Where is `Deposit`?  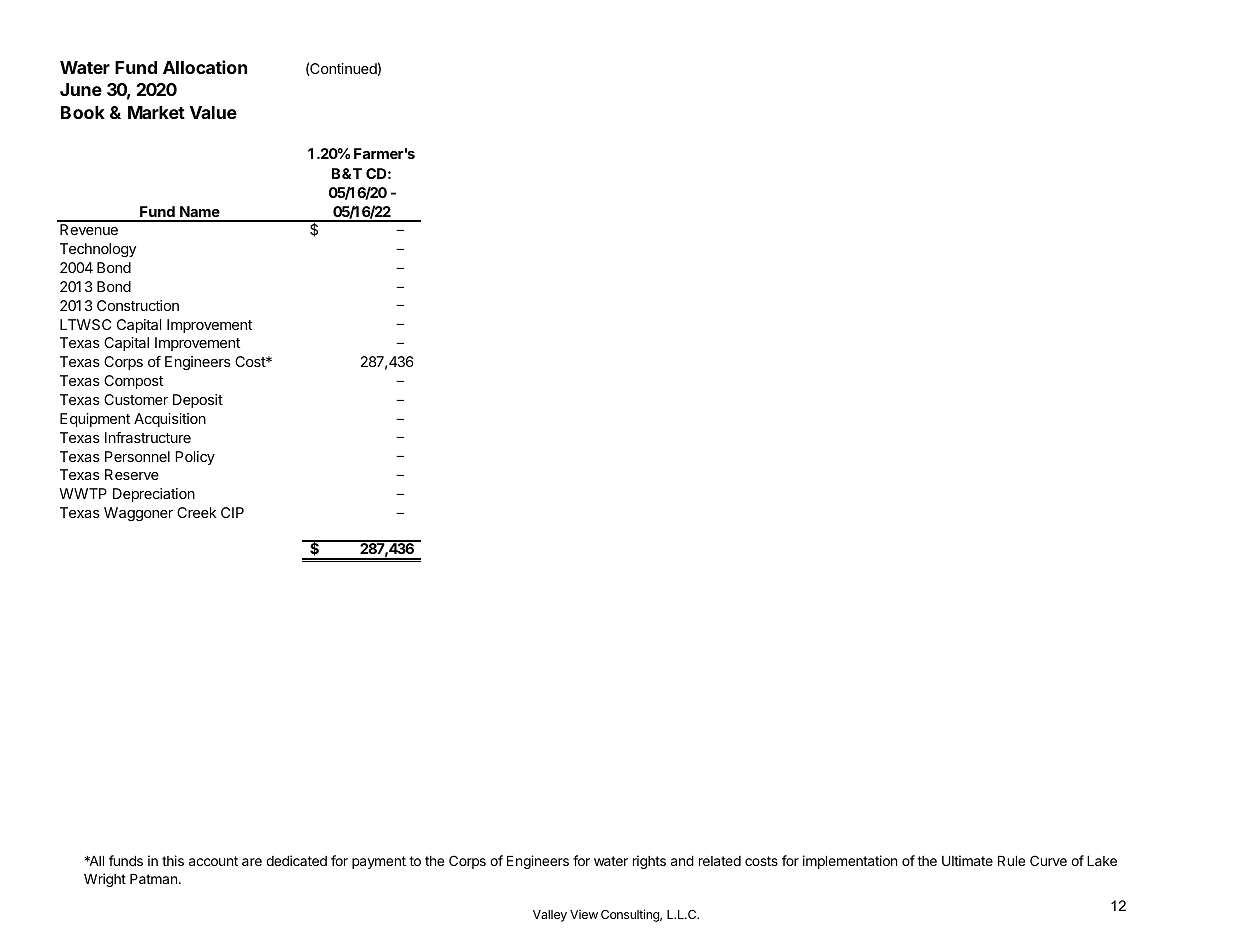 Deposit is located at coordinates (198, 401).
